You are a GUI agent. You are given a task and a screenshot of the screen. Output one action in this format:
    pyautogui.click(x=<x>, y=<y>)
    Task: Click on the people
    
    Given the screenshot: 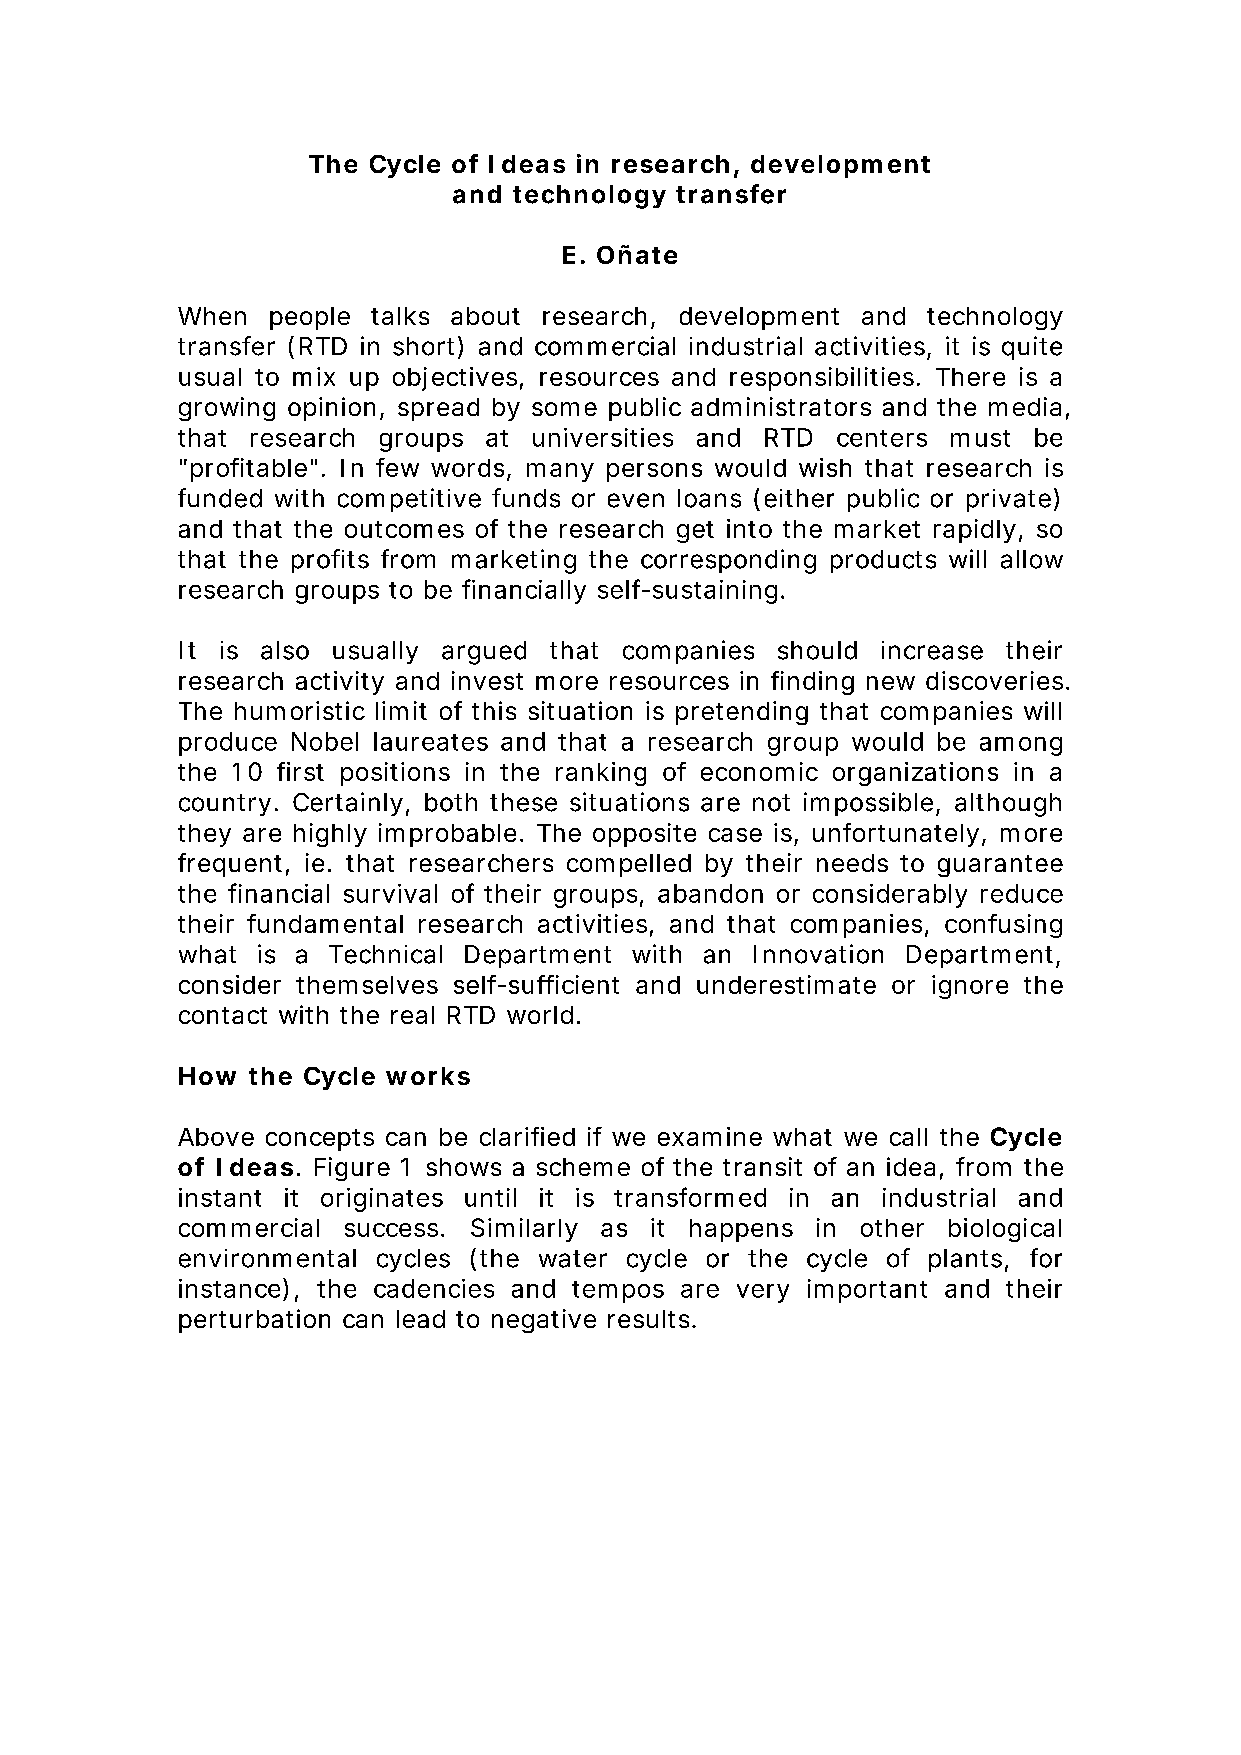 What is the action you would take?
    pyautogui.click(x=310, y=318)
